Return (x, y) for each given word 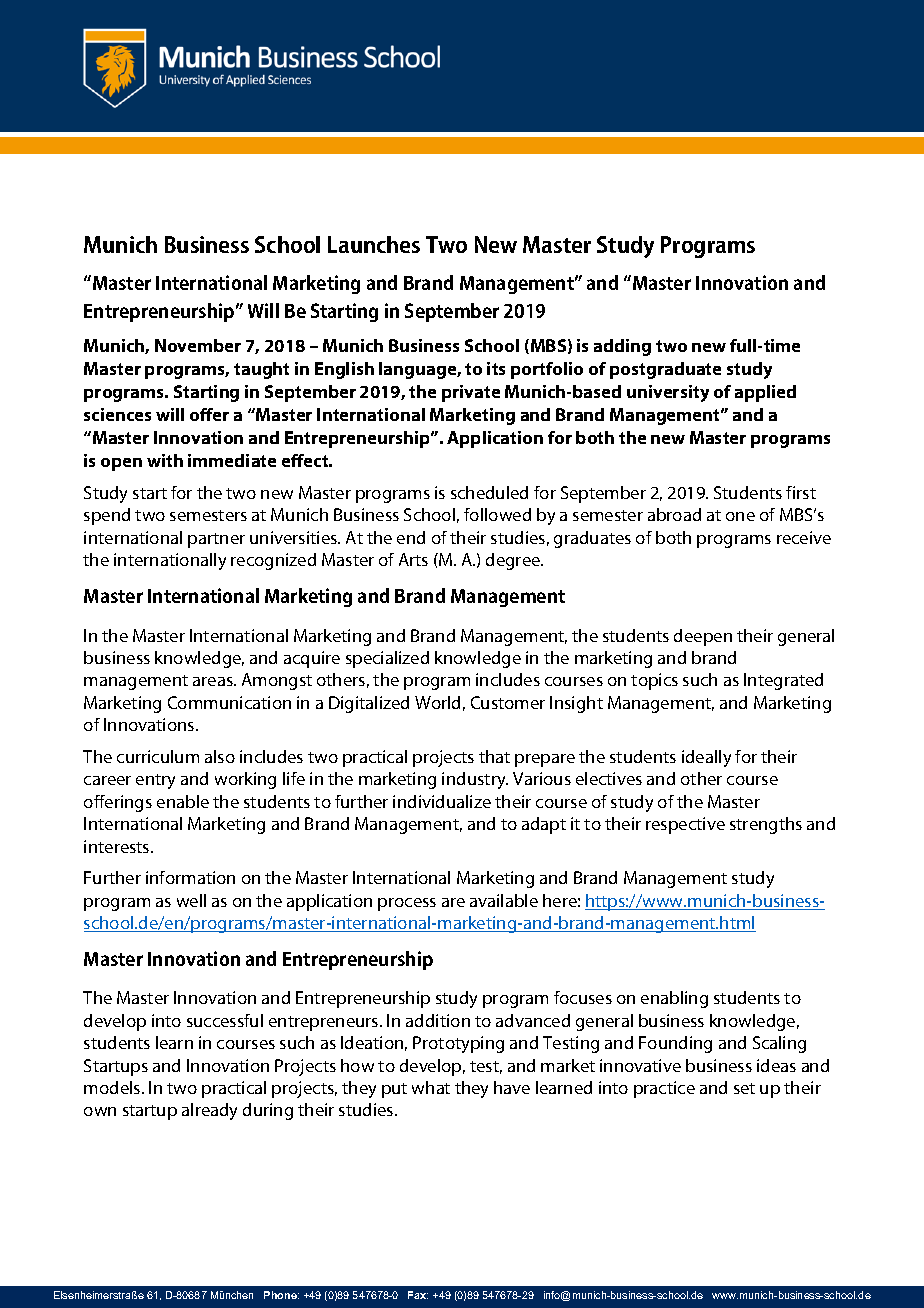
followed (497, 514)
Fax (418, 1295)
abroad (674, 514)
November (198, 345)
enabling (674, 999)
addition (438, 1020)
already (209, 1111)
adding (622, 347)
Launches (374, 244)
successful (225, 1020)
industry (475, 780)
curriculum (158, 756)
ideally (706, 758)
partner (216, 540)
